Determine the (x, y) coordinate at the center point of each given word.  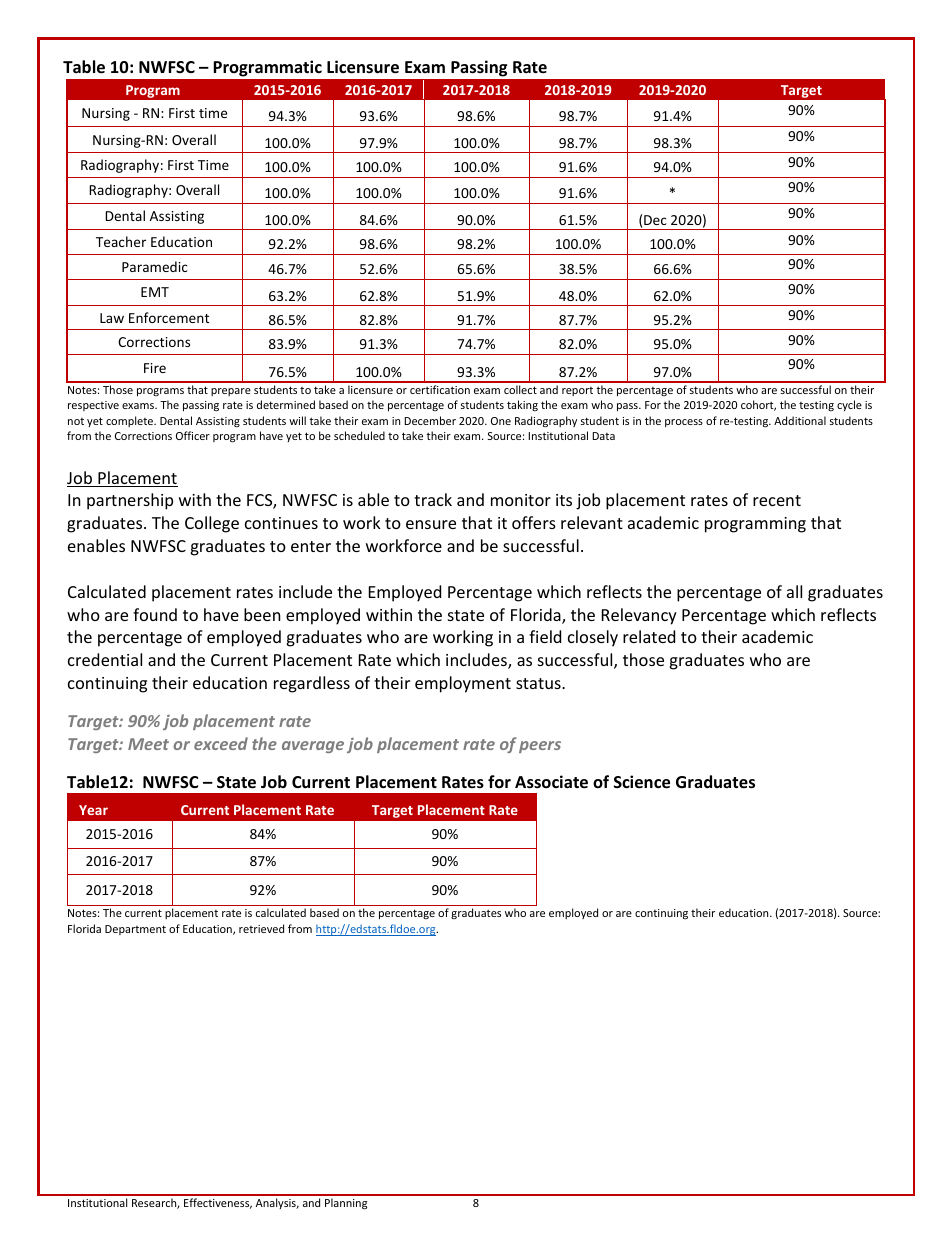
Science (642, 782)
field (545, 636)
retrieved (261, 928)
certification (440, 389)
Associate (551, 782)
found (155, 614)
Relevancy (639, 616)
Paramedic (155, 266)
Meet (148, 744)
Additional (800, 420)
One (501, 421)
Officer (193, 435)
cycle (849, 405)
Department (135, 930)
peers (540, 747)
